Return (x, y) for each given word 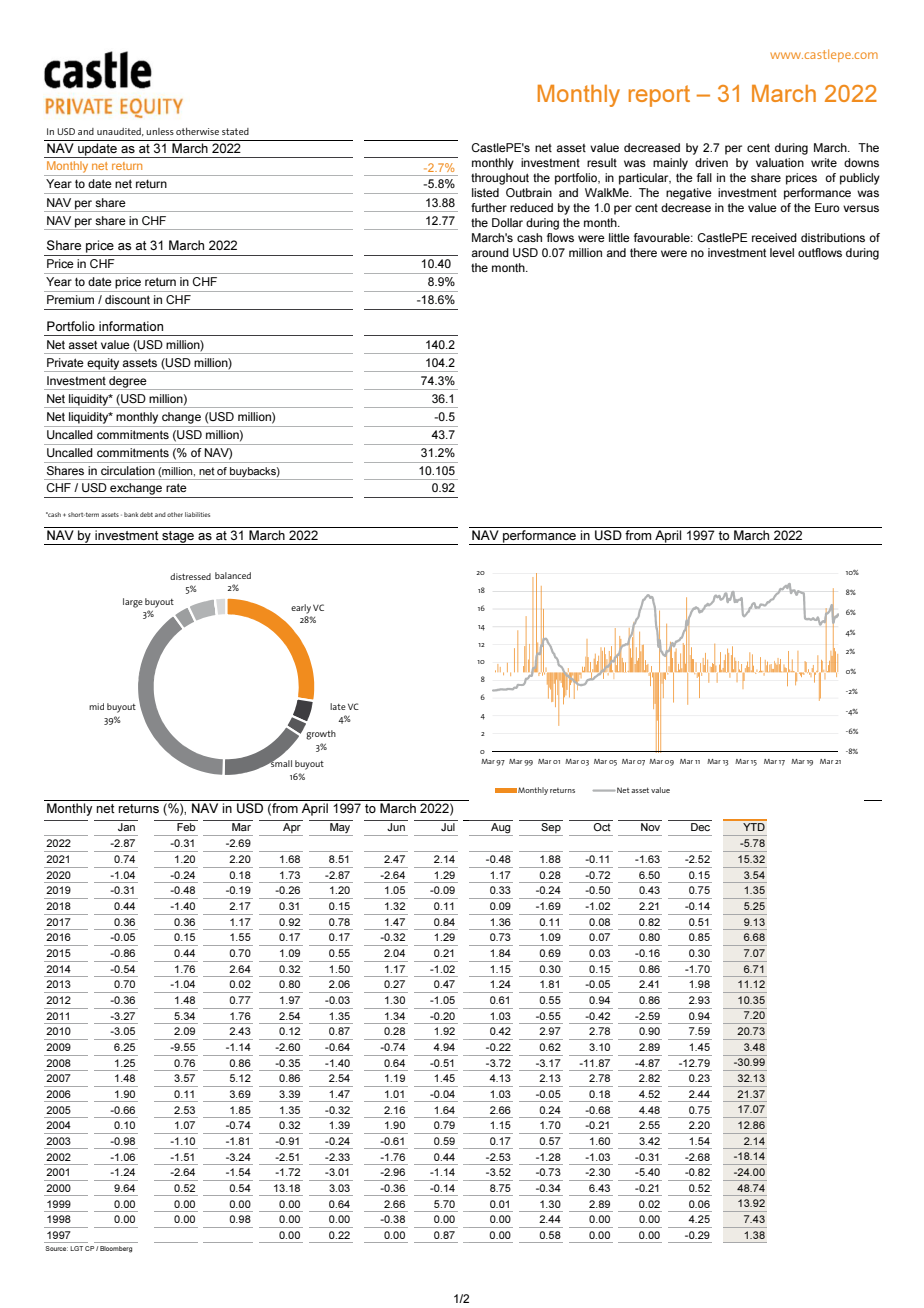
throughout (500, 179)
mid (96, 706)
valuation (780, 162)
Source (56, 1248)
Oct (602, 825)
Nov (650, 827)
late (338, 706)
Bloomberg (116, 1249)
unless (160, 131)
